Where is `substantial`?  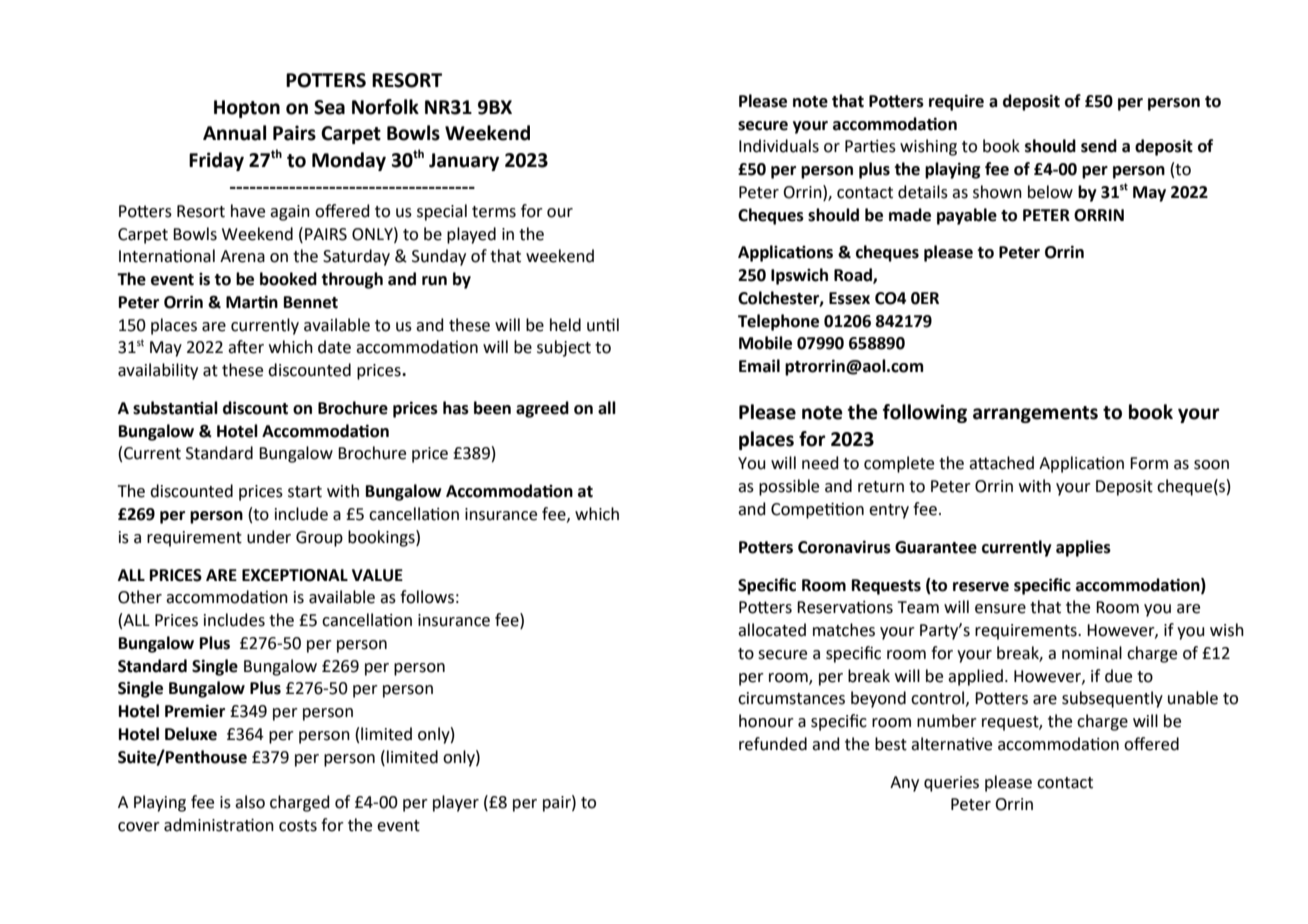
substantial is located at coordinates (175, 408).
